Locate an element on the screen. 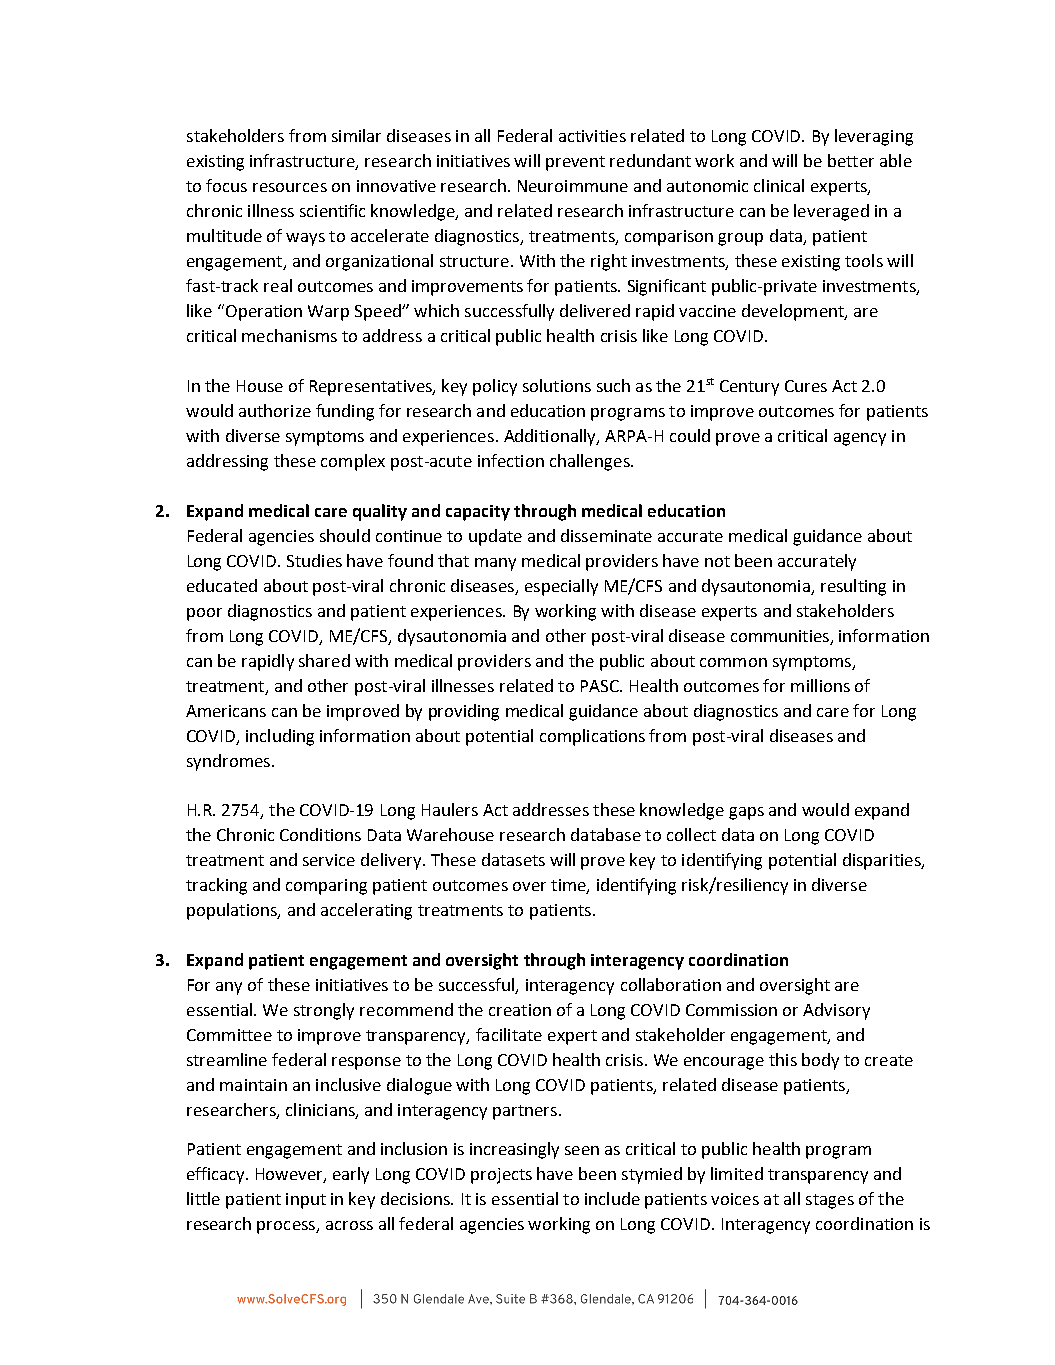 The image size is (1055, 1365). projects is located at coordinates (501, 1176).
